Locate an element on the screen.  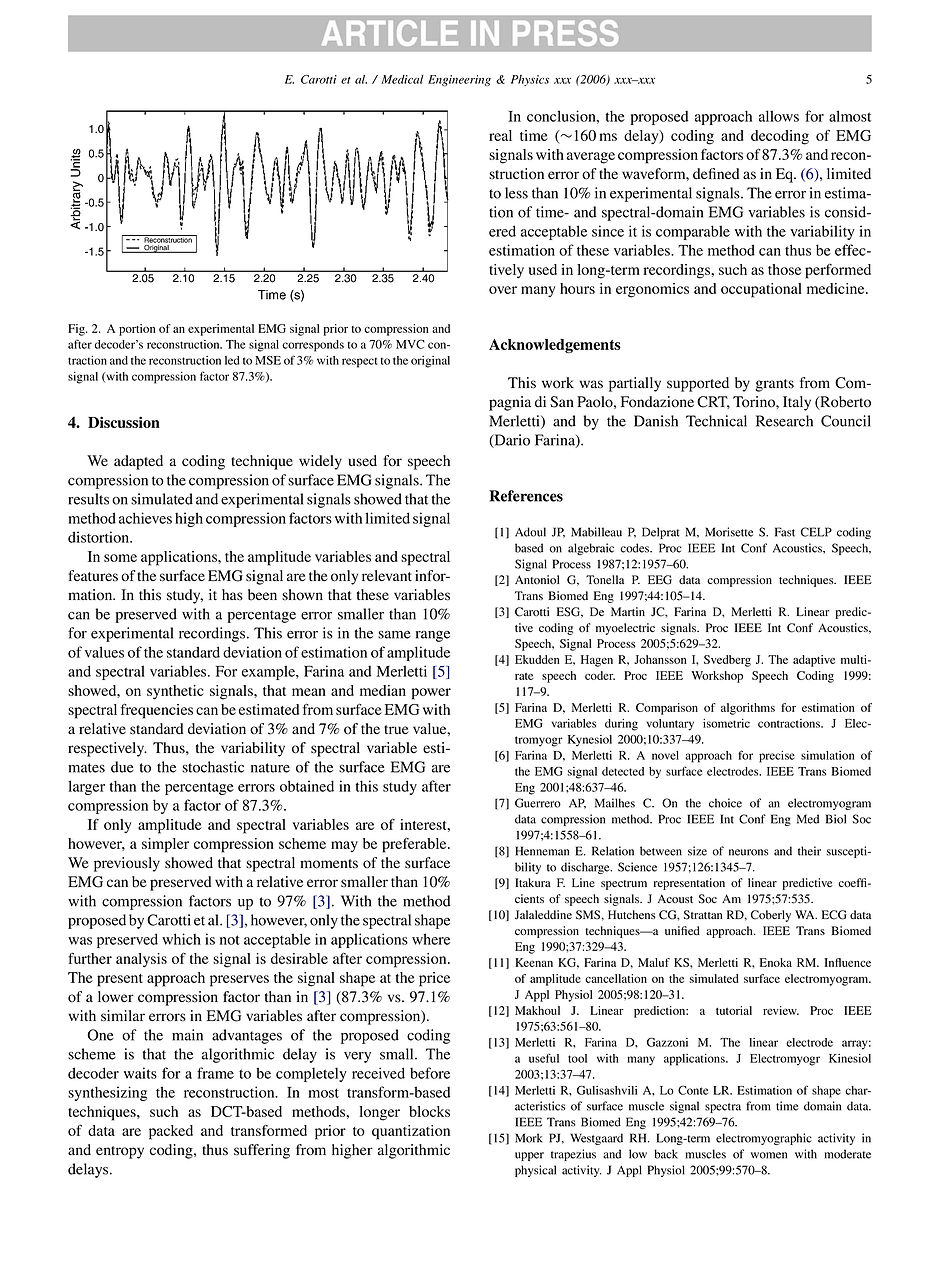
Medical is located at coordinates (402, 79).
